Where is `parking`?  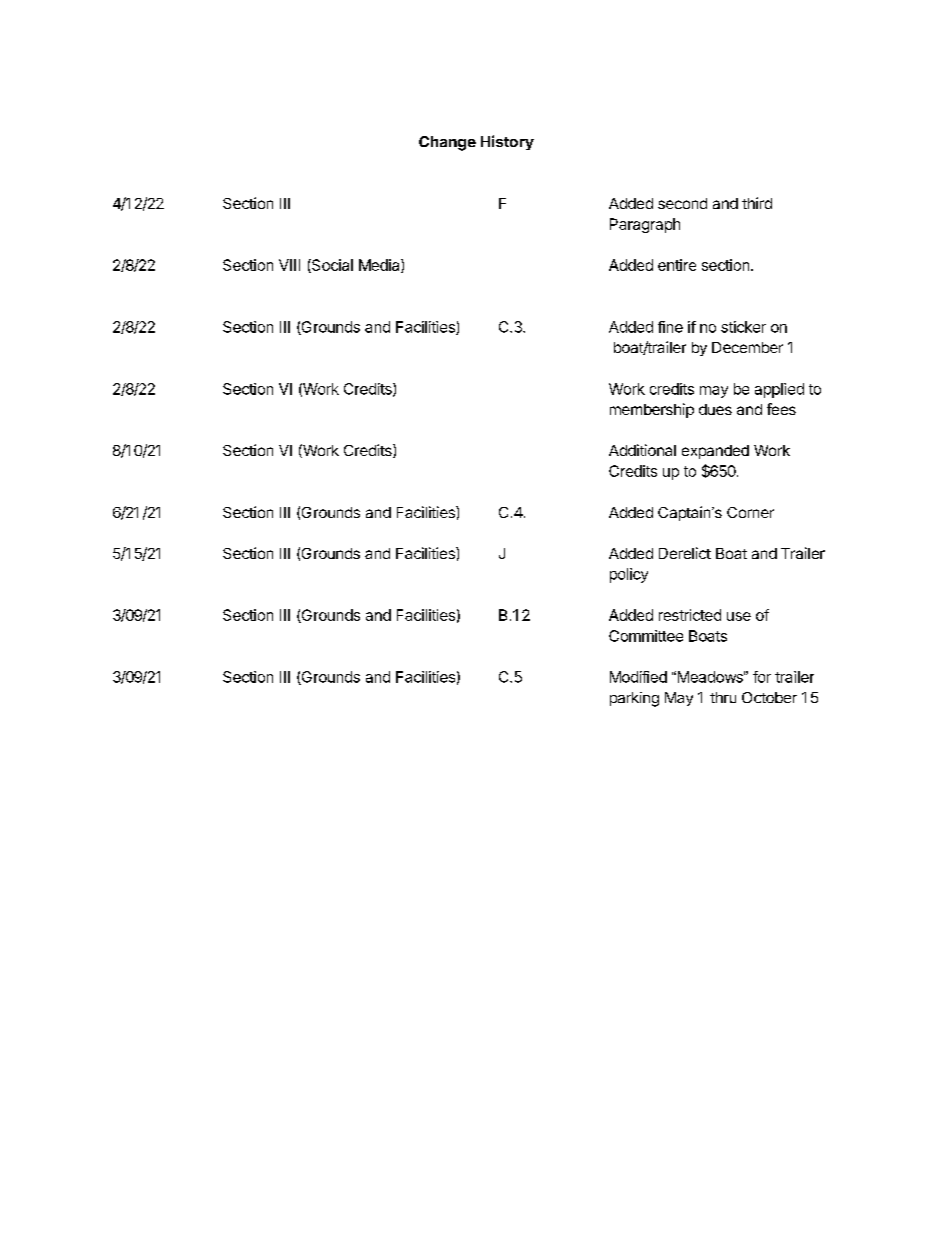 parking is located at coordinates (634, 699).
